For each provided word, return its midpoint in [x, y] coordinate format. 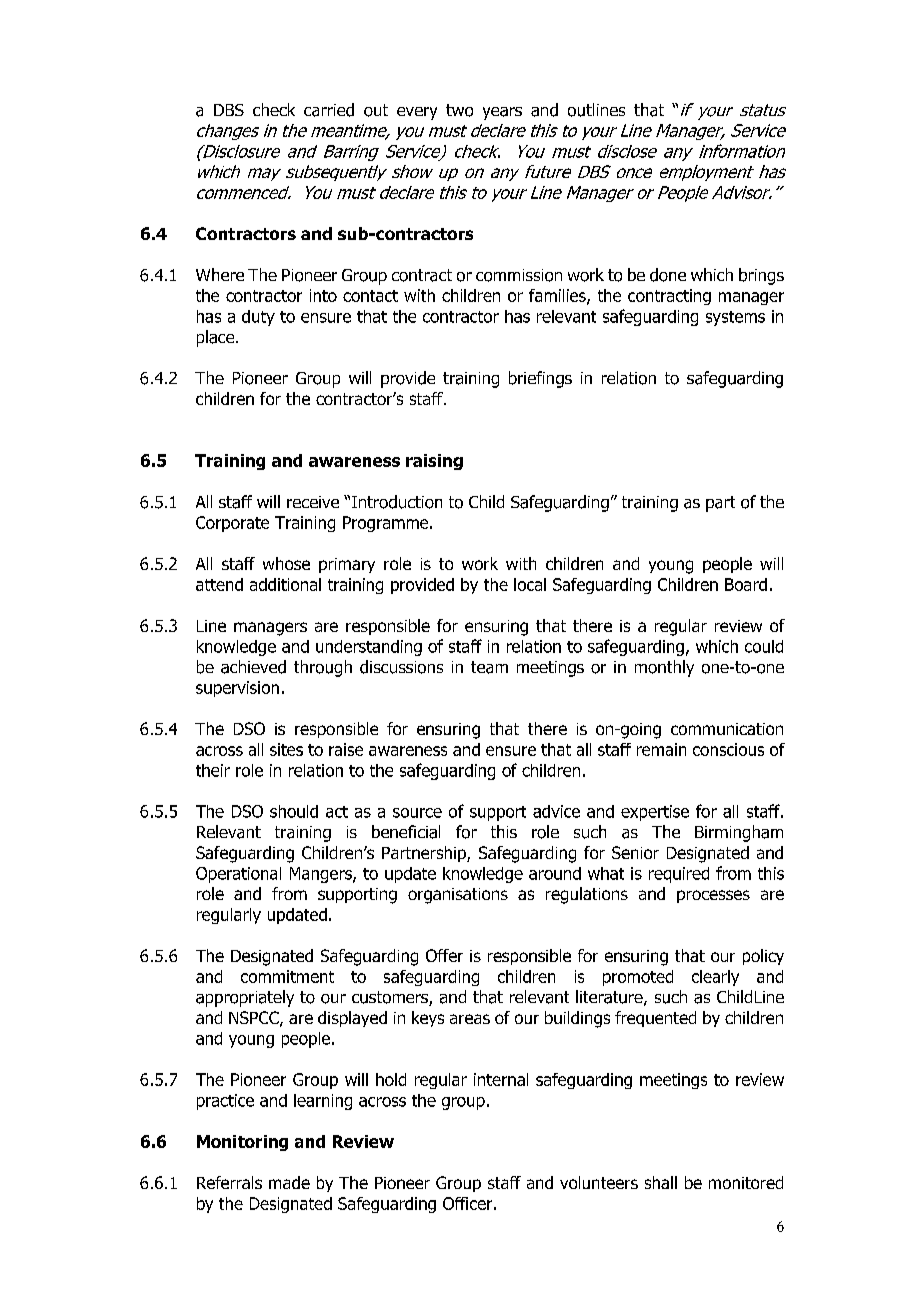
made [289, 1182]
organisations [458, 896]
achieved [253, 667]
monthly [664, 668]
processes [713, 896]
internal [501, 1079]
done [668, 275]
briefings [540, 379]
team [489, 667]
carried [329, 110]
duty [258, 318]
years [502, 113]
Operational [238, 875]
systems [735, 318]
